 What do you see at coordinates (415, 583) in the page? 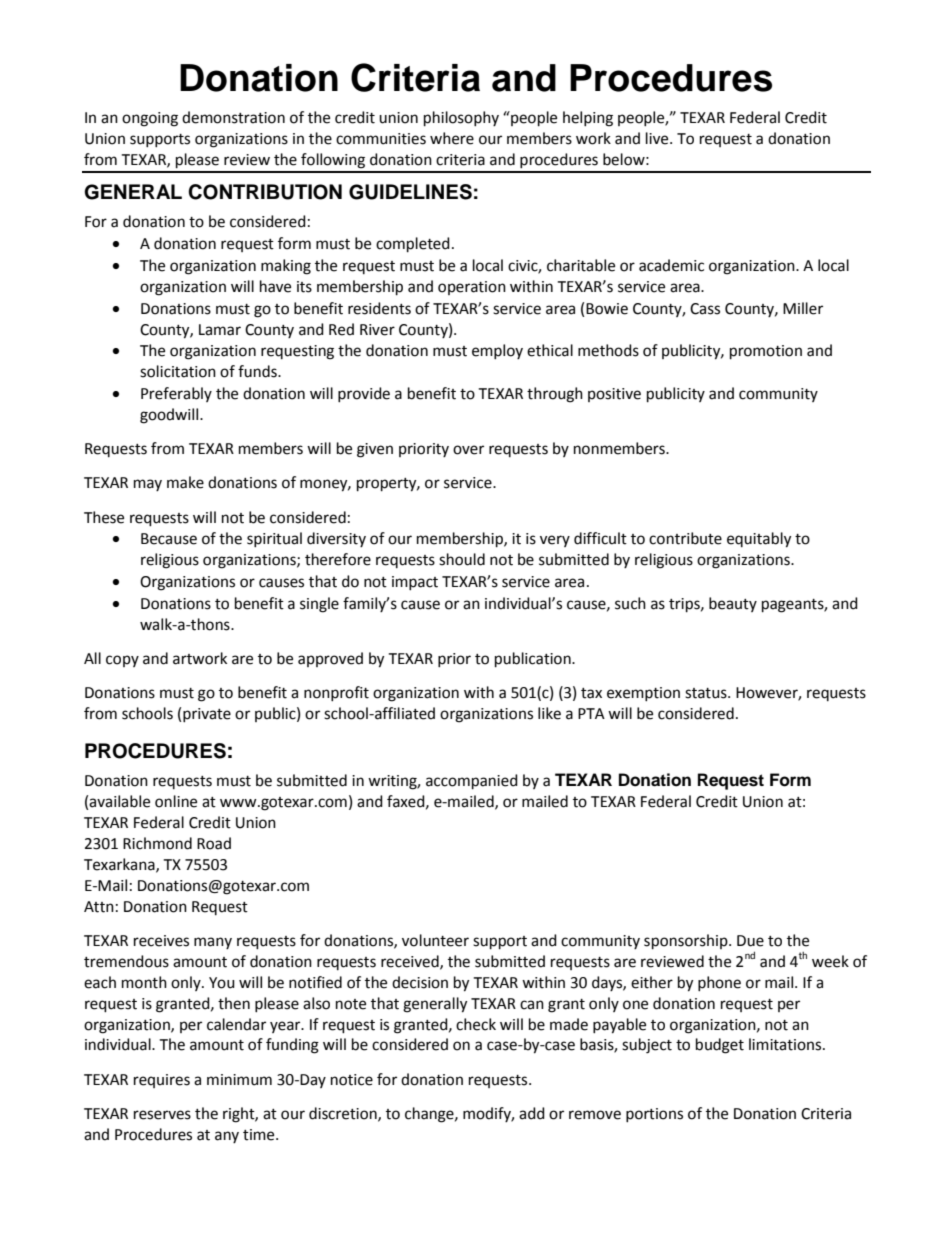
I see `impact` at bounding box center [415, 583].
